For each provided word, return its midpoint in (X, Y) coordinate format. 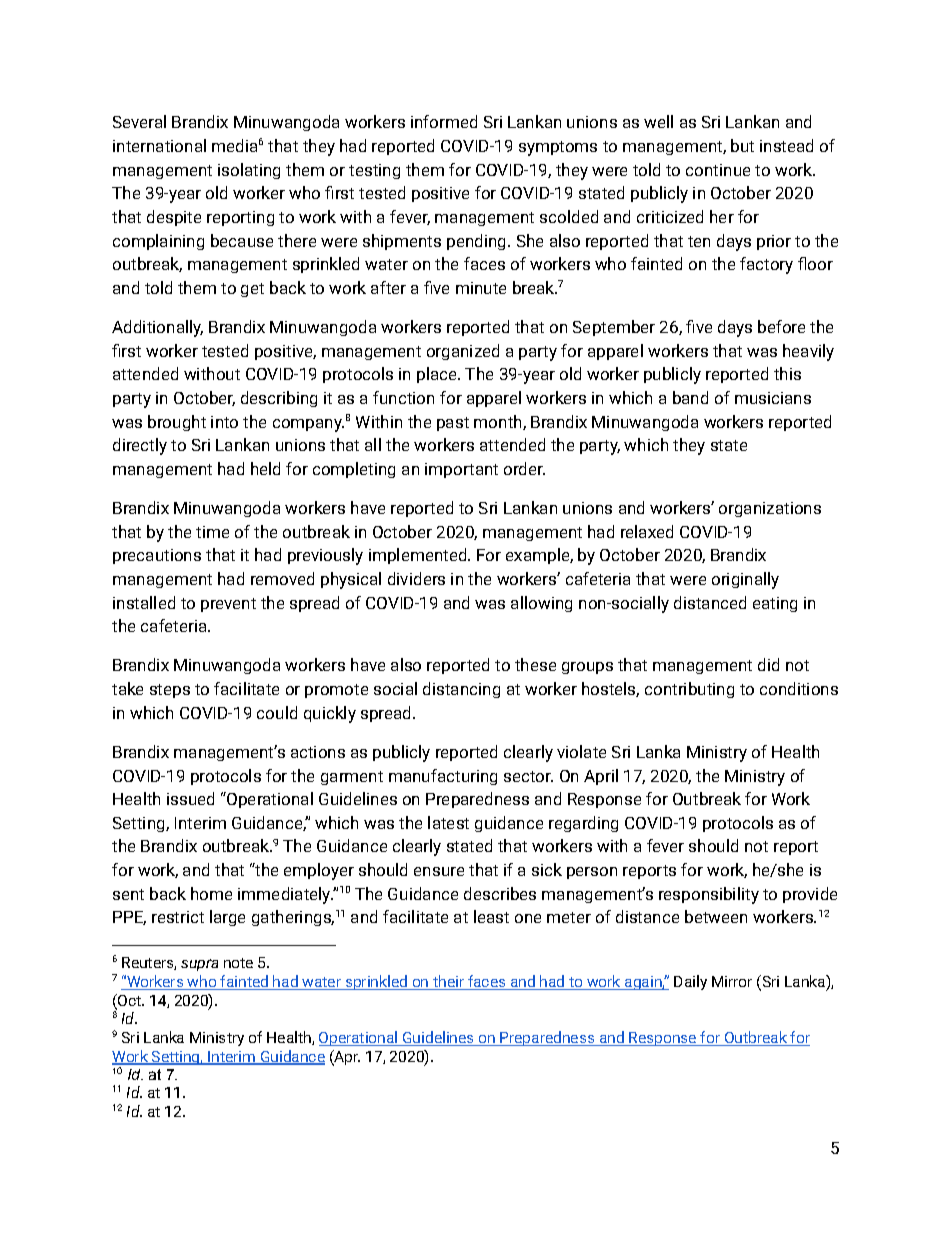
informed (444, 121)
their (448, 982)
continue (718, 170)
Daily (690, 982)
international (159, 145)
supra (199, 965)
